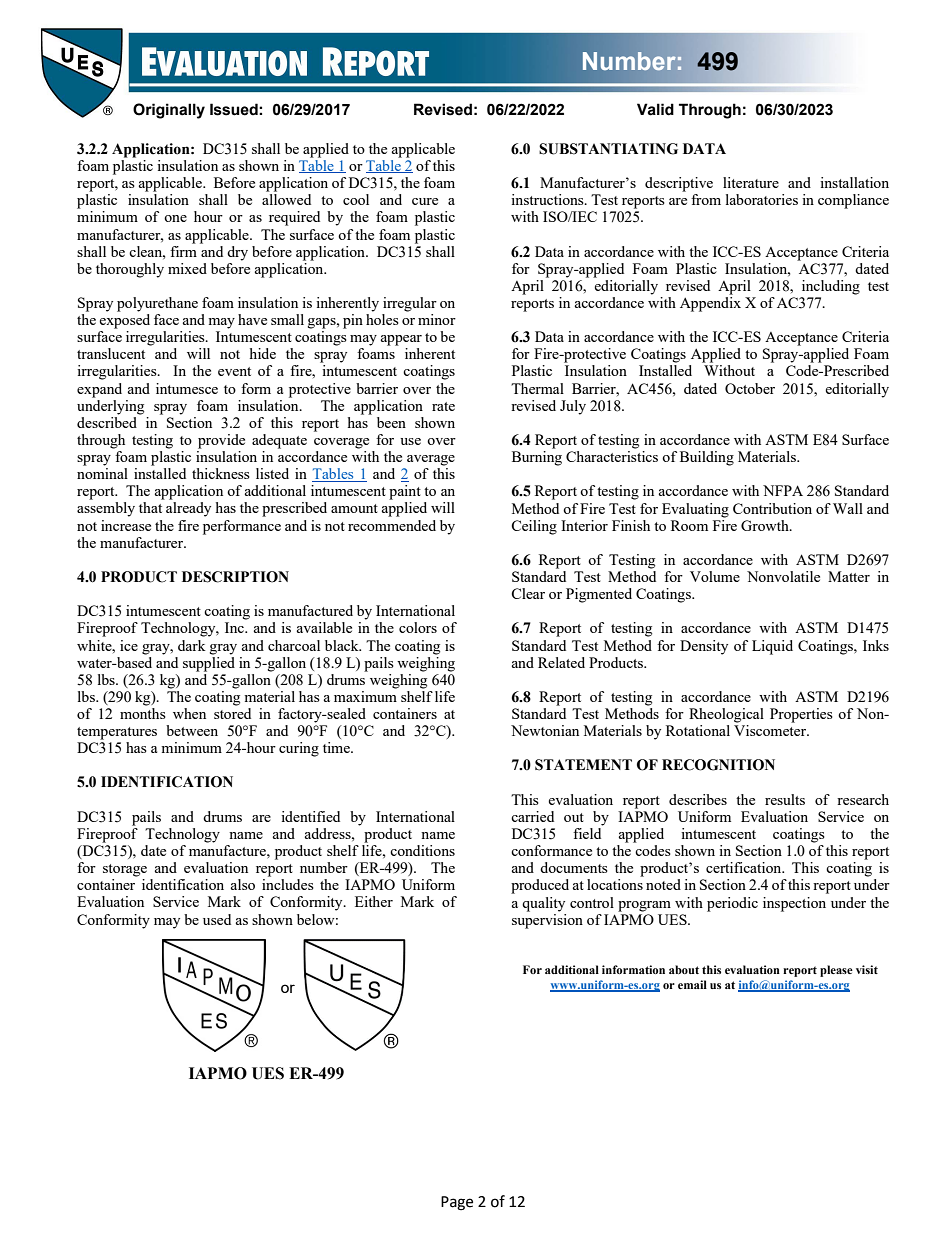 Image resolution: width=952 pixels, height=1233 pixels. I want to click on minor, so click(437, 319).
